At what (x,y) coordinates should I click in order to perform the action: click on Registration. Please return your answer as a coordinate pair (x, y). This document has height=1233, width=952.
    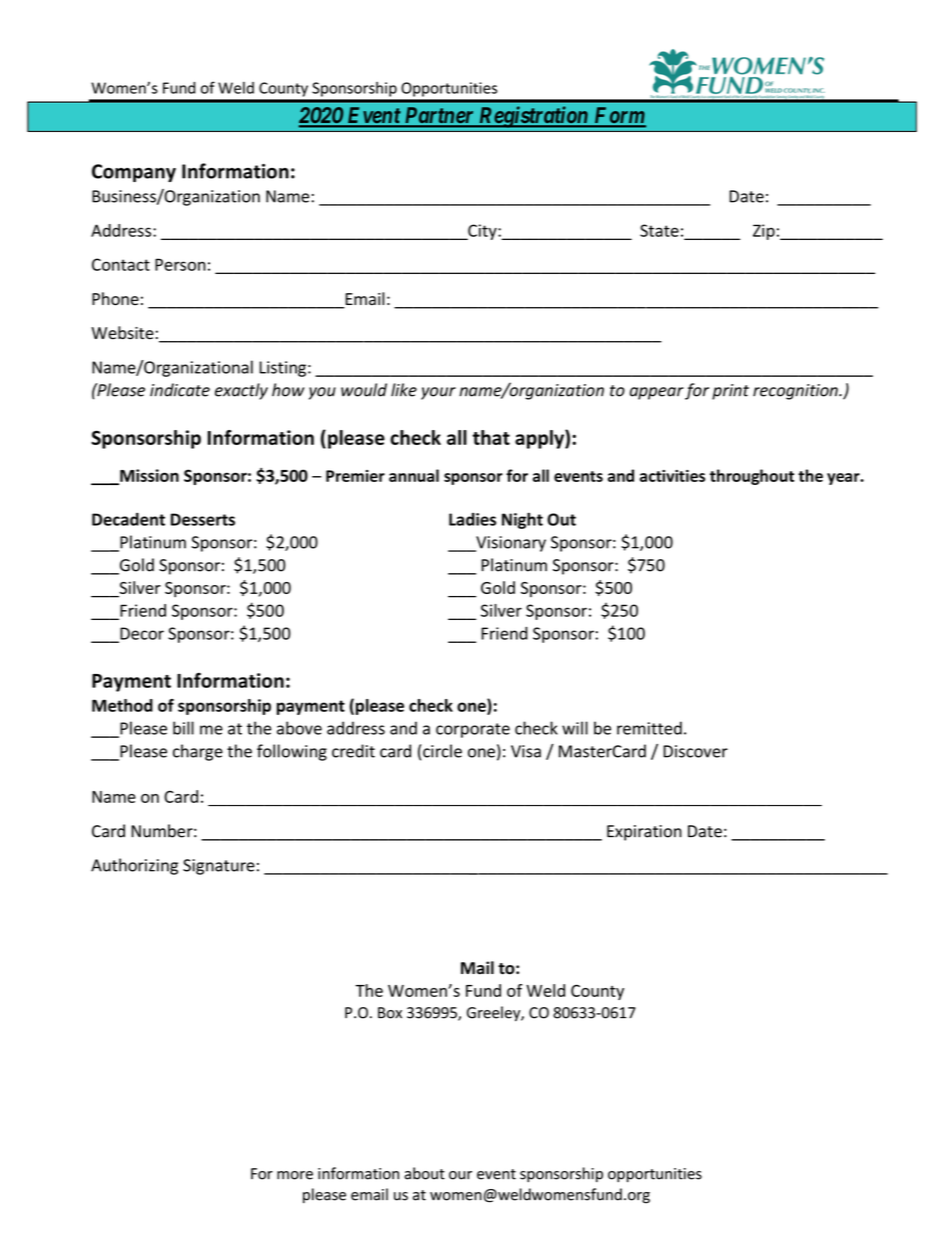
    Looking at the image, I should click on (533, 117).
